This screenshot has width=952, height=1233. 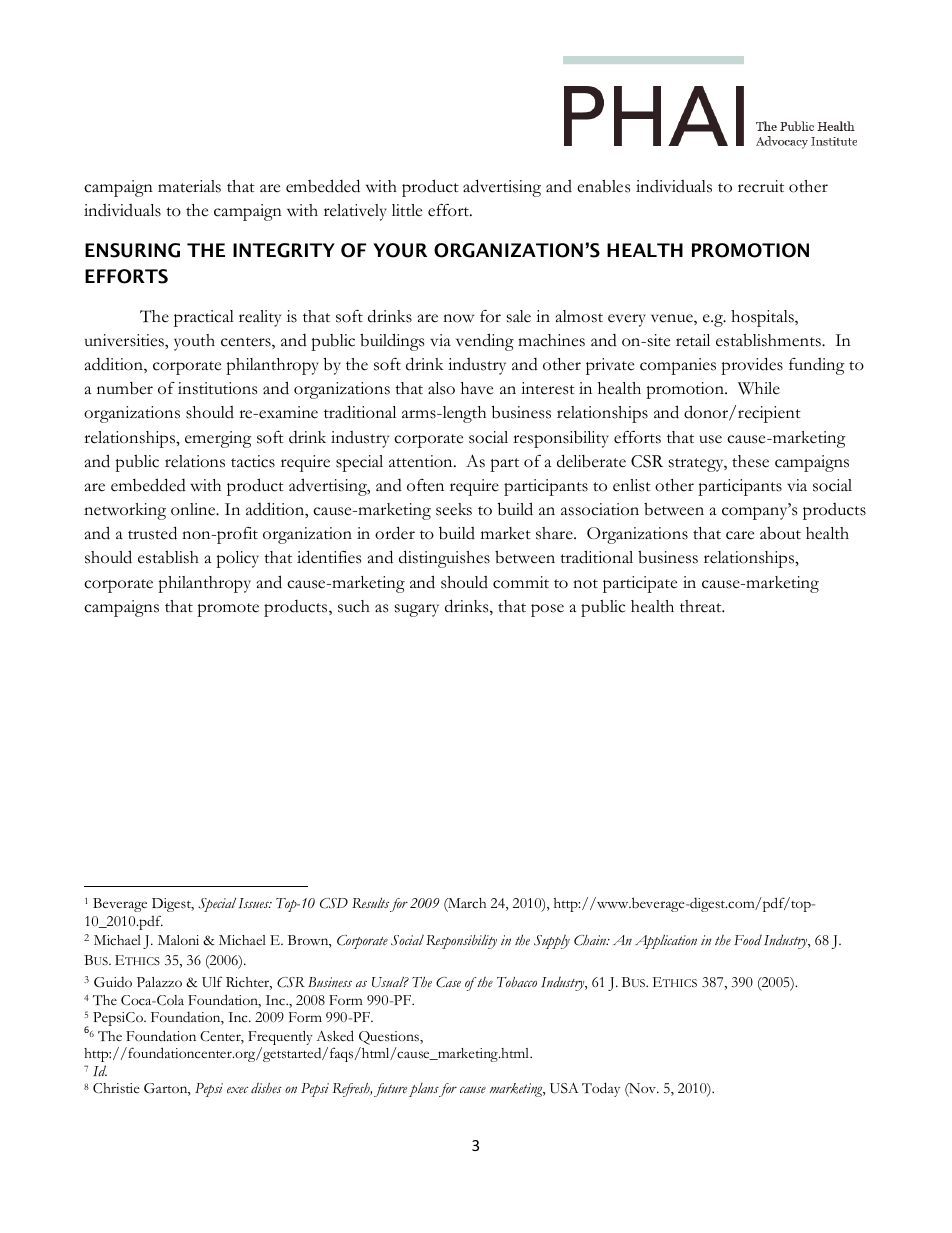 What do you see at coordinates (454, 509) in the screenshot?
I see `seeks` at bounding box center [454, 509].
